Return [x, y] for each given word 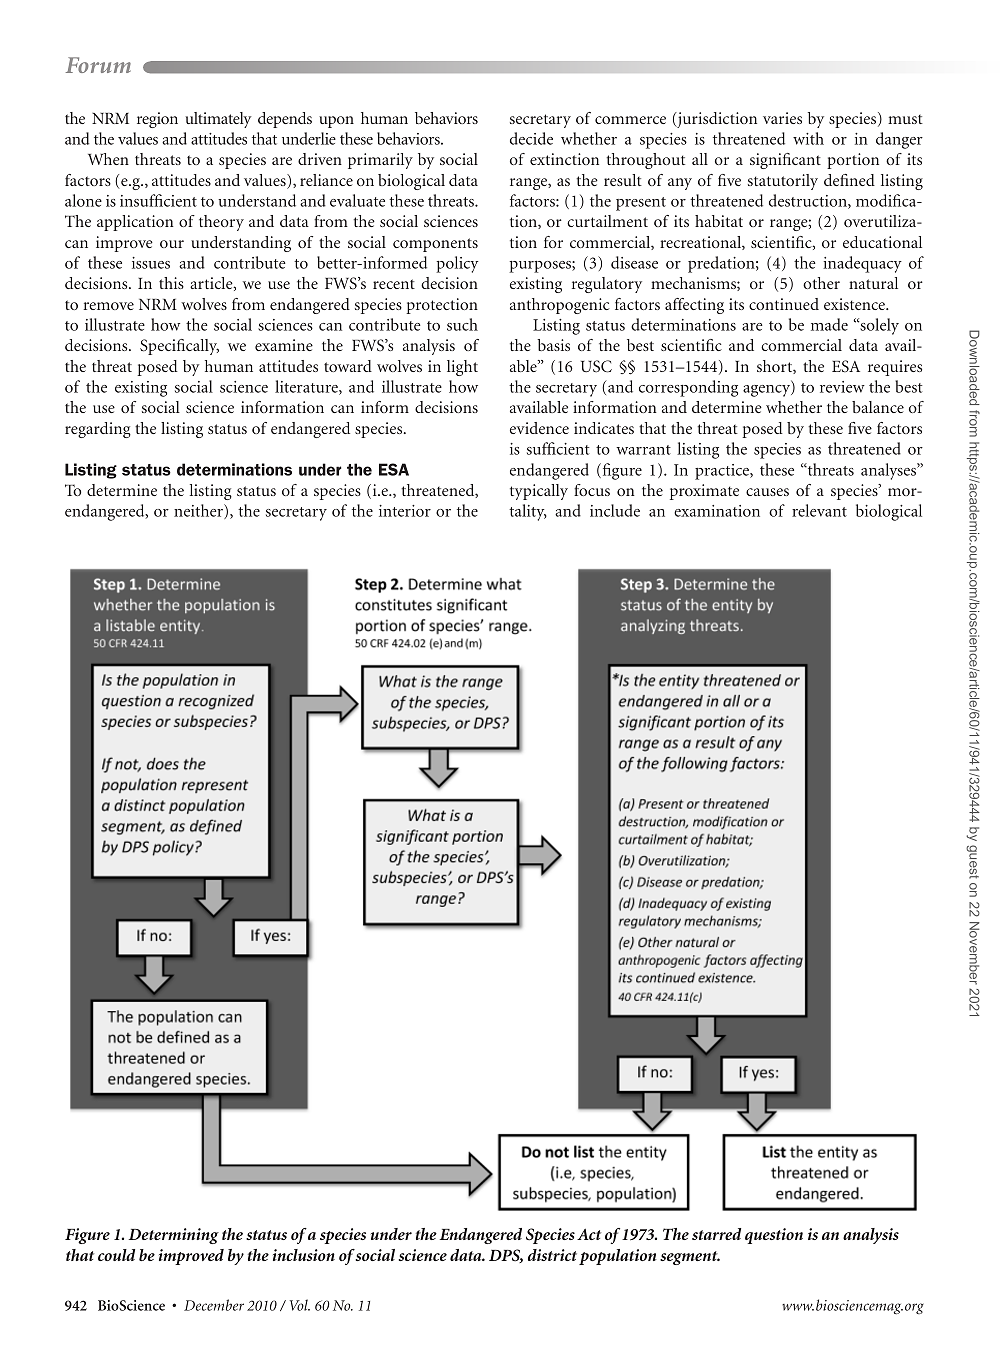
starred [716, 1234]
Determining [174, 1236]
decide [531, 138]
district [552, 1255]
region [157, 120]
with [808, 138]
